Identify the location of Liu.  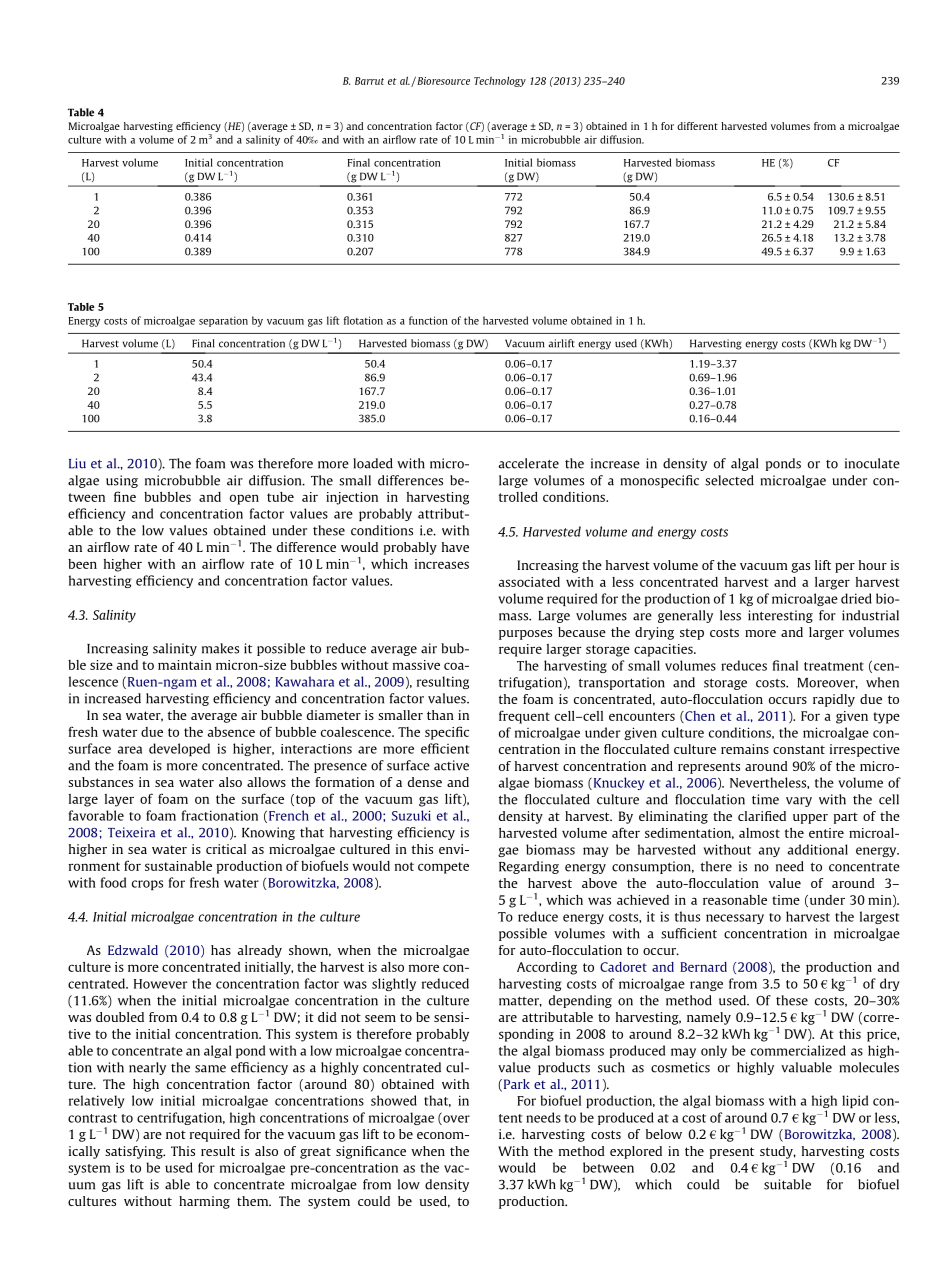
(77, 463).
